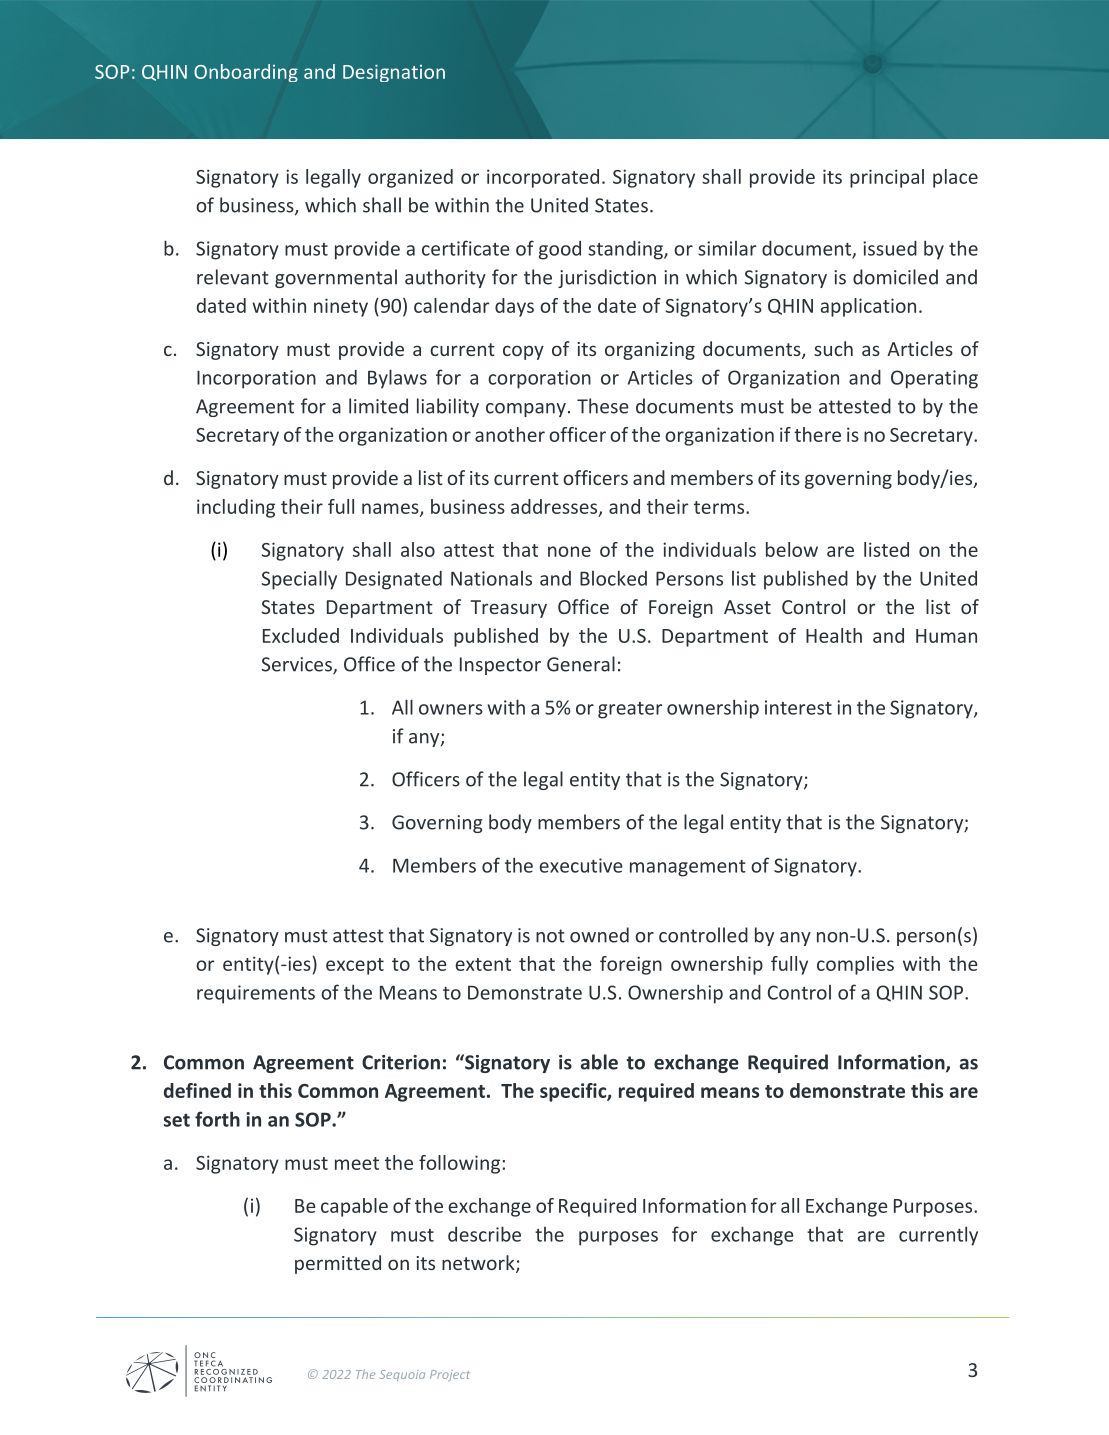  Describe the element at coordinates (543, 178) in the page. I see `incorporated` at that location.
